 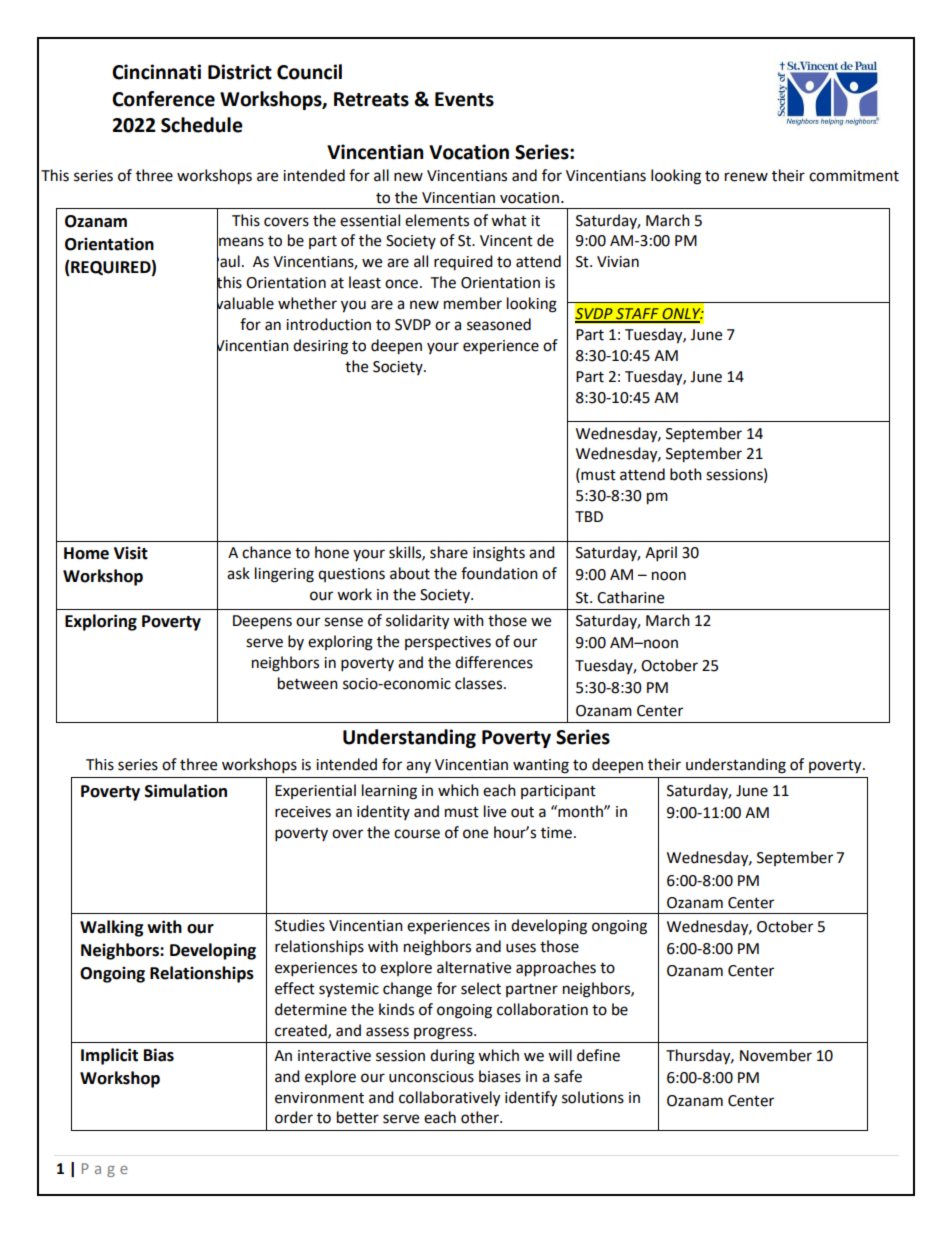 What do you see at coordinates (661, 554) in the image?
I see `April` at bounding box center [661, 554].
